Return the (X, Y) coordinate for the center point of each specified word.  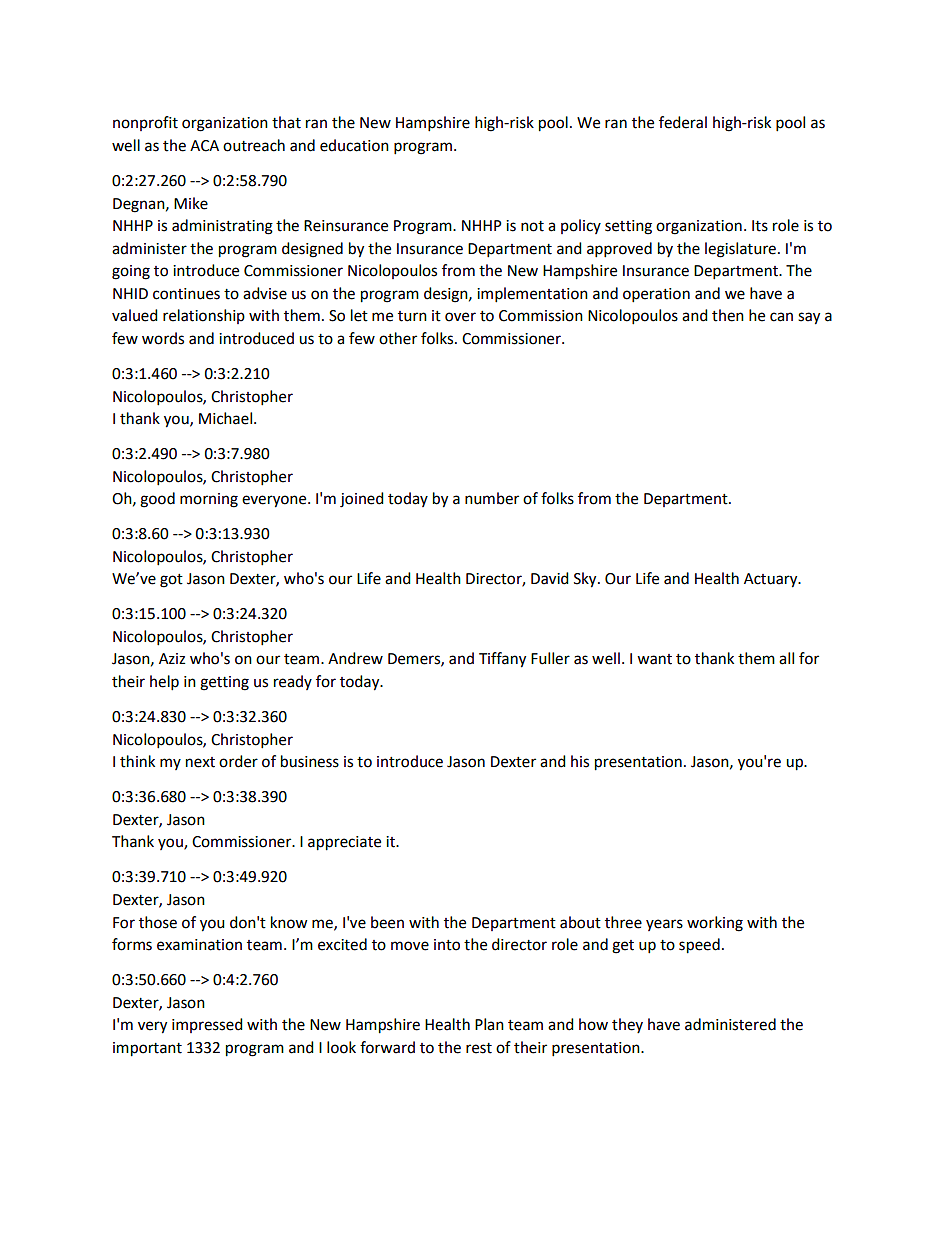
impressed (207, 1025)
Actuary (772, 580)
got (171, 581)
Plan (489, 1024)
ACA (204, 146)
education (354, 145)
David (550, 578)
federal (683, 122)
